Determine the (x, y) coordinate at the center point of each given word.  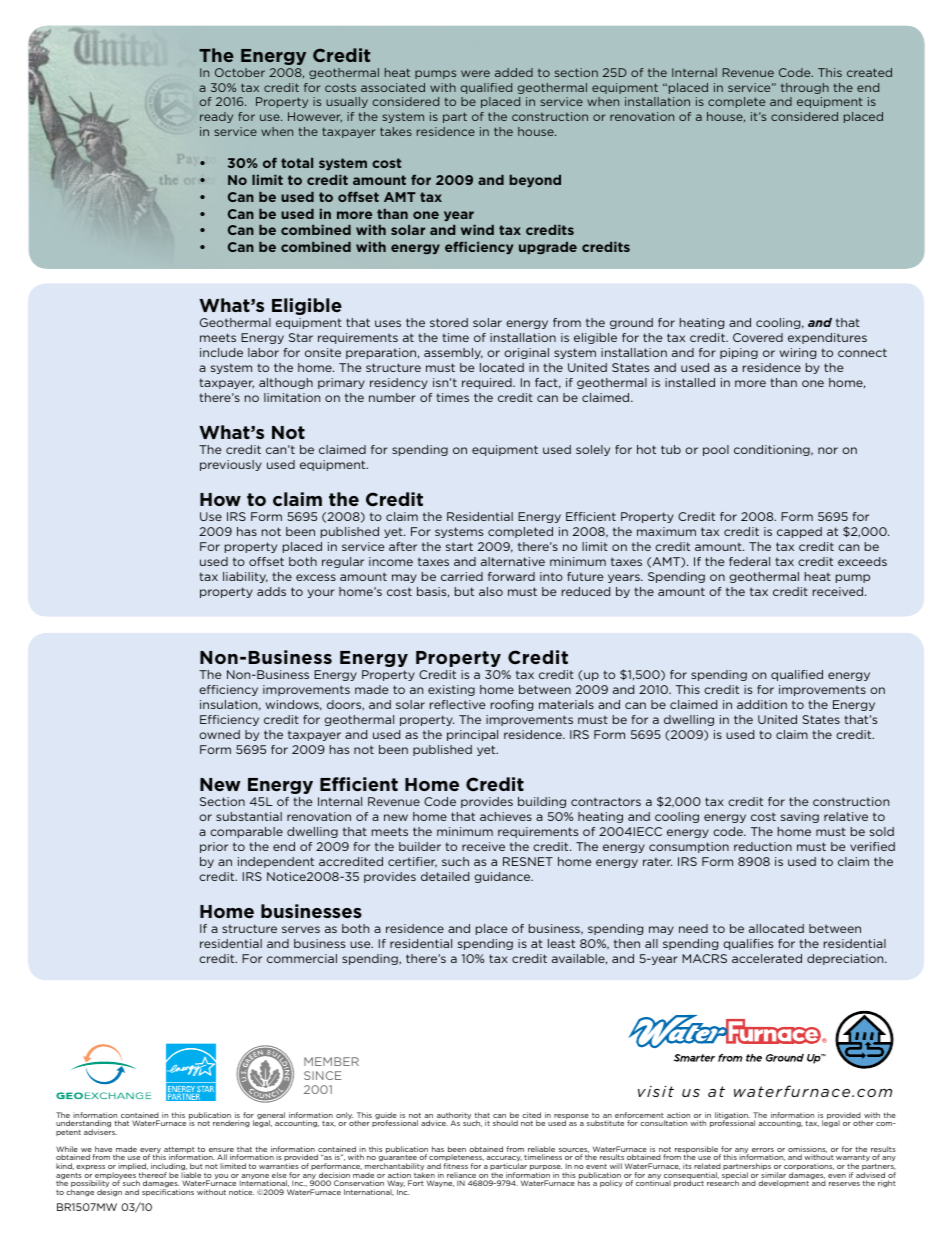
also (491, 591)
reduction (763, 846)
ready (216, 117)
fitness (455, 1166)
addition (762, 704)
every (151, 1152)
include (221, 352)
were (475, 73)
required (488, 383)
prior (214, 847)
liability (245, 577)
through (805, 88)
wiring (798, 353)
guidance (503, 877)
